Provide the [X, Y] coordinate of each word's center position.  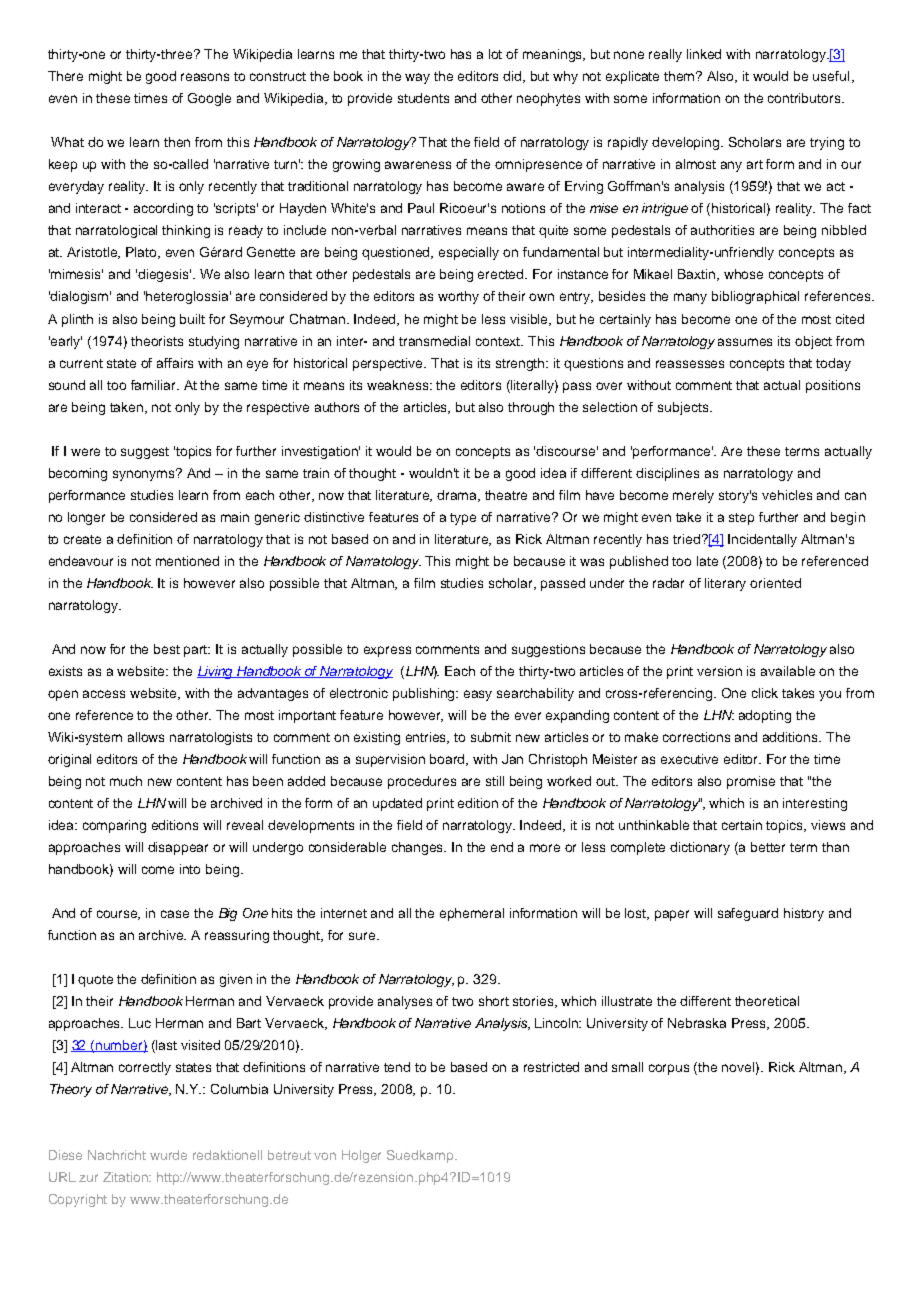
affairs [175, 363]
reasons [205, 77]
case [175, 914]
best [167, 649]
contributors [805, 98]
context [499, 341]
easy [478, 695]
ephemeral [472, 914]
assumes [745, 342]
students [423, 98]
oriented [775, 583]
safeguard [748, 914]
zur [88, 1178]
